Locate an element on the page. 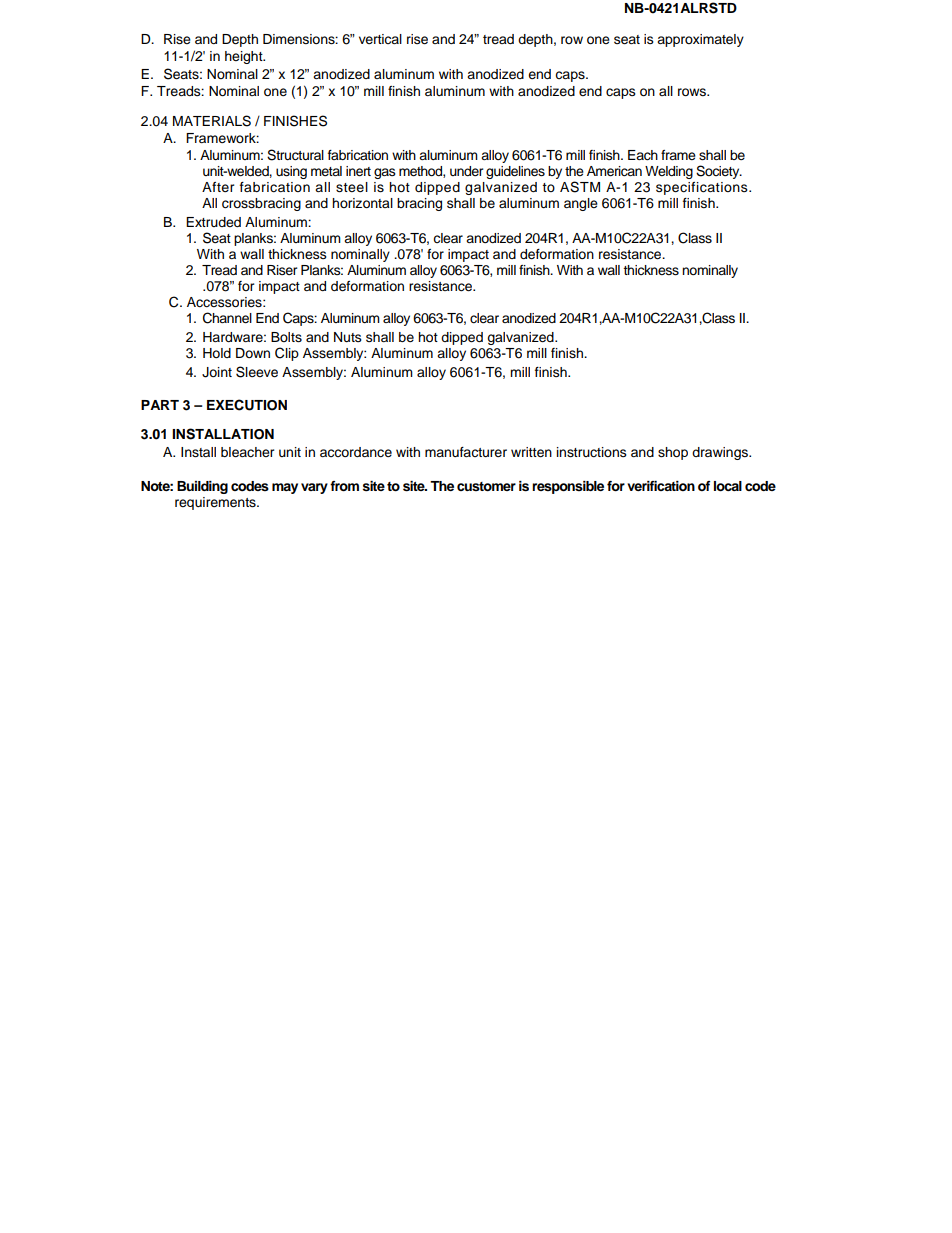 This page has height=1233, width=952. approximately is located at coordinates (700, 40).
